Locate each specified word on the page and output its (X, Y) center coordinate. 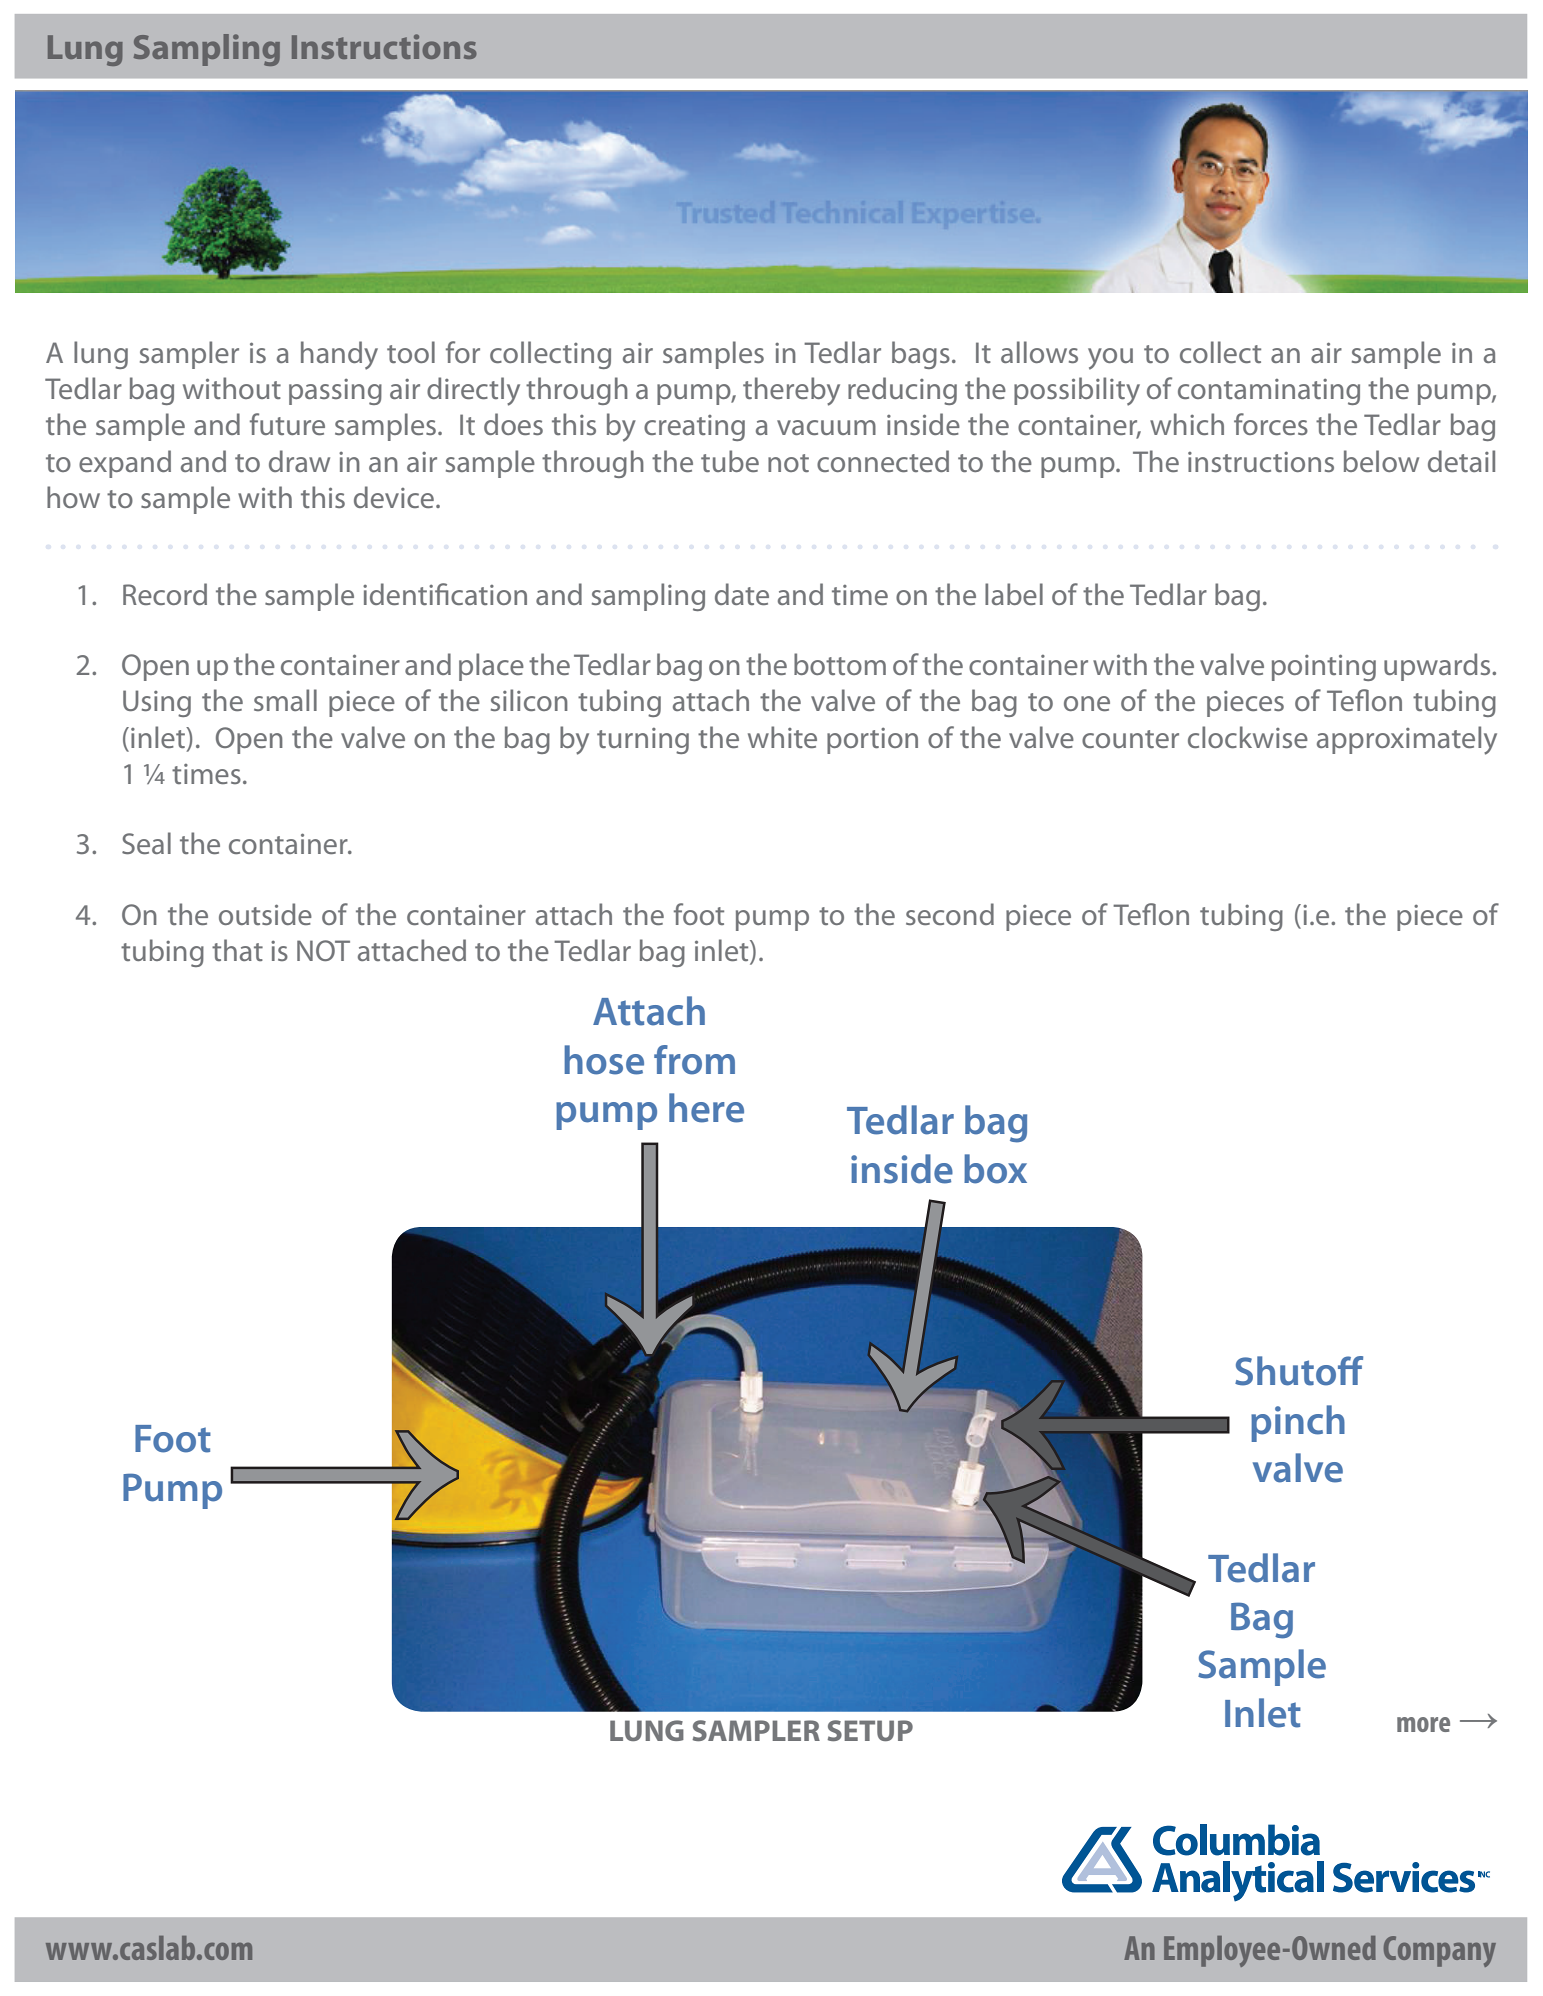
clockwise (1248, 737)
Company (1440, 1951)
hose (604, 1060)
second (950, 914)
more (1423, 1724)
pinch (1298, 1423)
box (995, 1169)
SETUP (870, 1730)
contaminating (1269, 392)
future (287, 424)
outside (265, 914)
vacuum (826, 427)
